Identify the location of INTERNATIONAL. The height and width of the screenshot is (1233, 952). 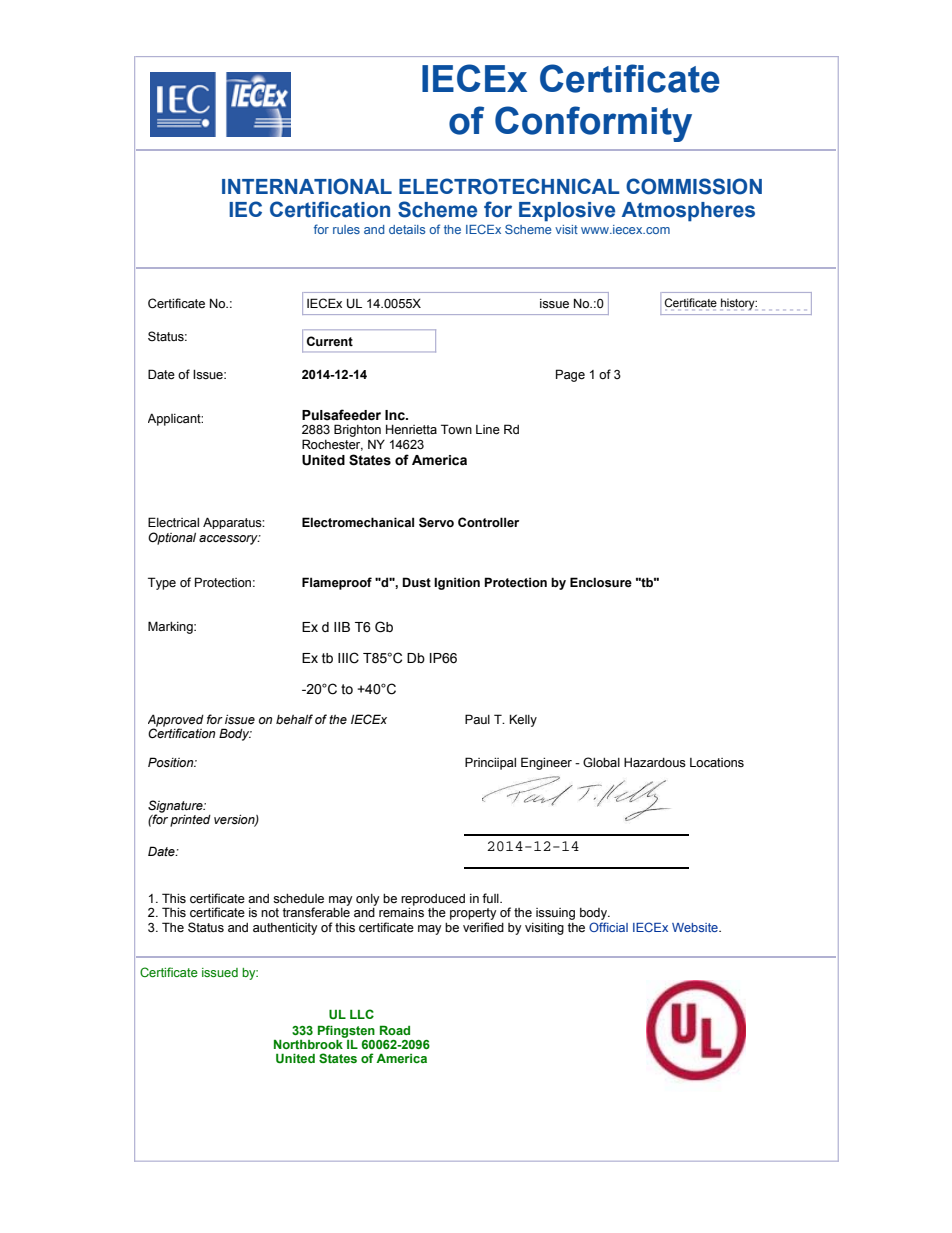
(307, 186).
